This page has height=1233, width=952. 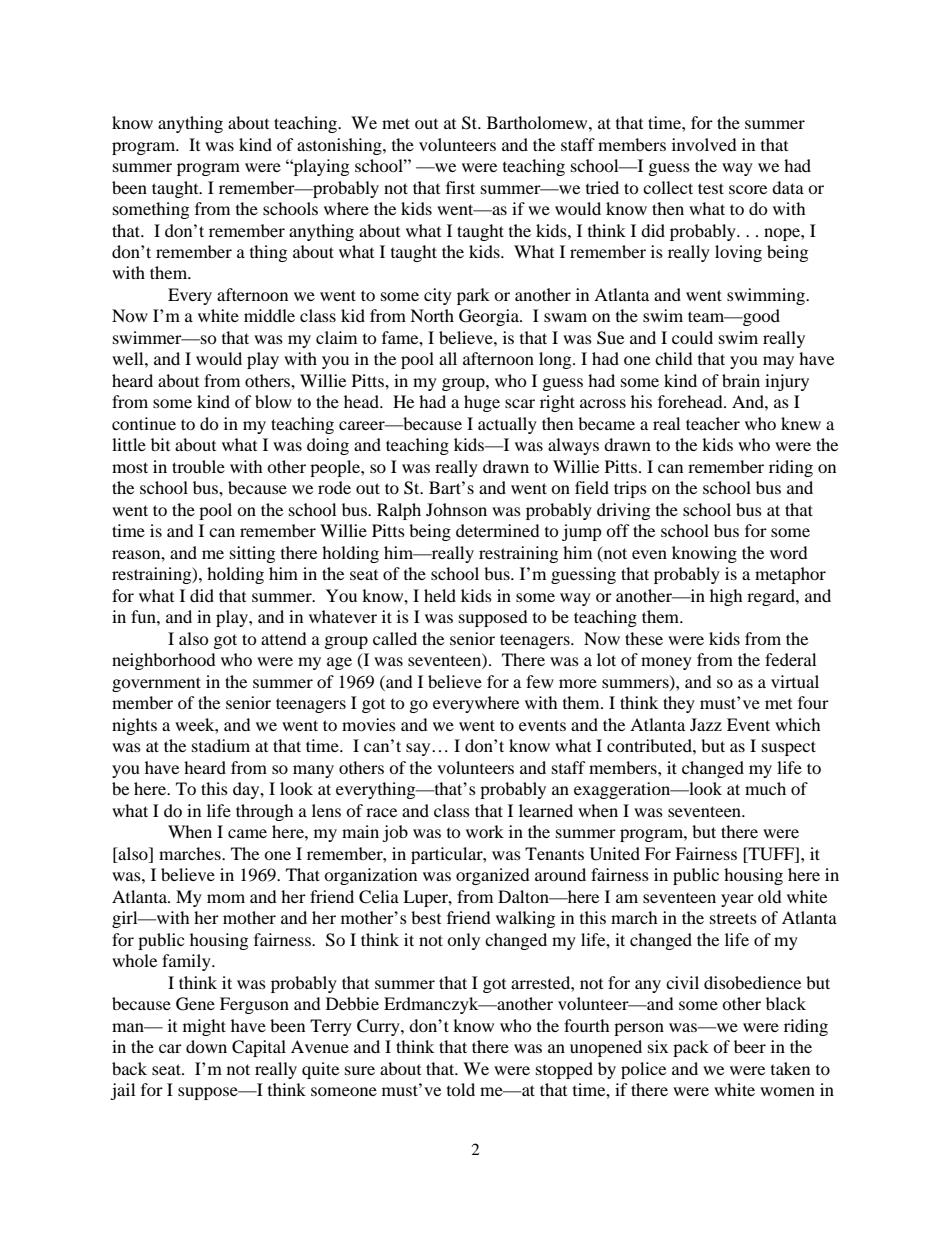 I want to click on astonishing, so click(x=340, y=146).
